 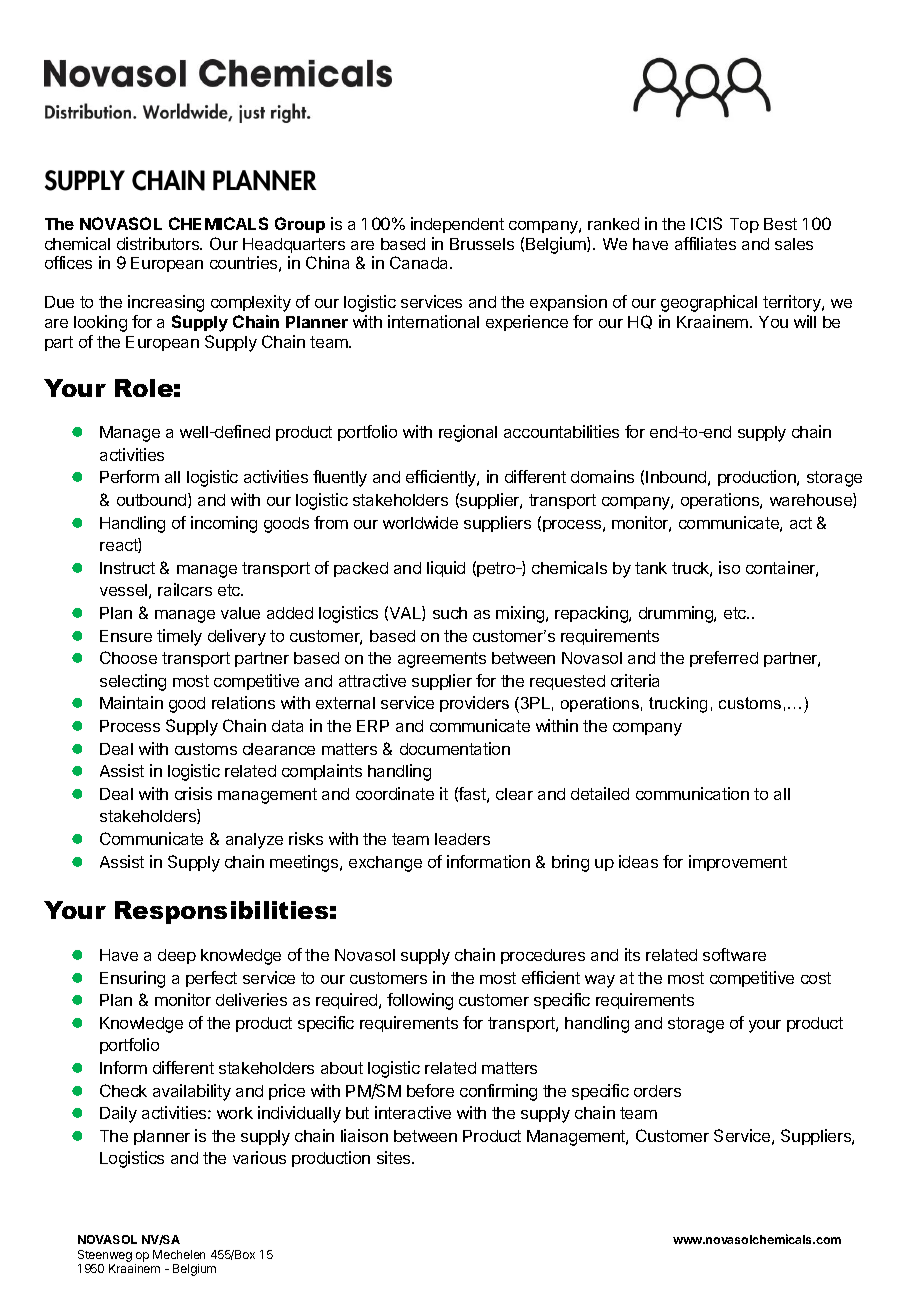 What do you see at coordinates (462, 839) in the image?
I see `leaders` at bounding box center [462, 839].
